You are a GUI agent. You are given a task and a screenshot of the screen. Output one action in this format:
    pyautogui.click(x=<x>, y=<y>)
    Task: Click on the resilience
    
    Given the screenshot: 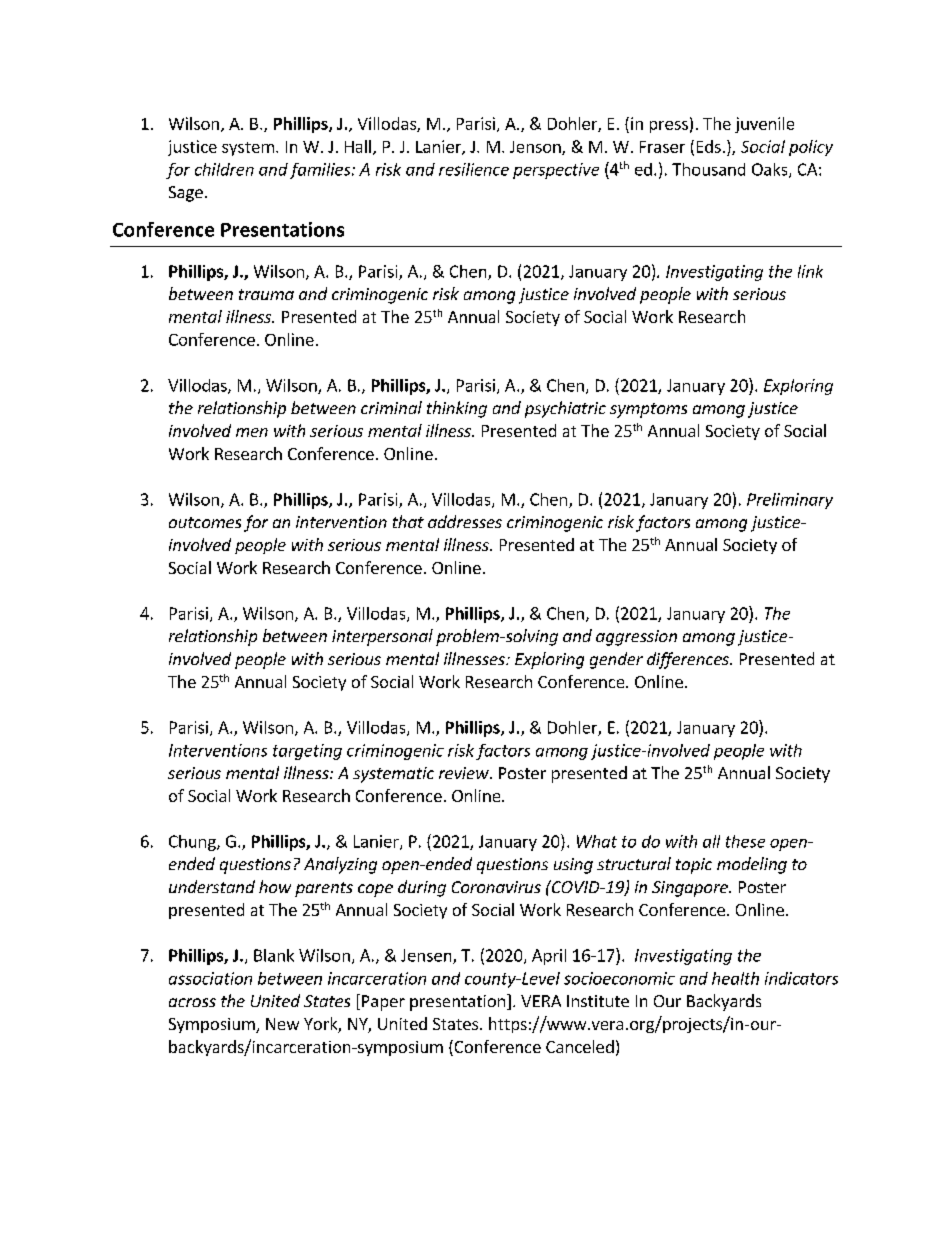 What is the action you would take?
    pyautogui.click(x=474, y=169)
